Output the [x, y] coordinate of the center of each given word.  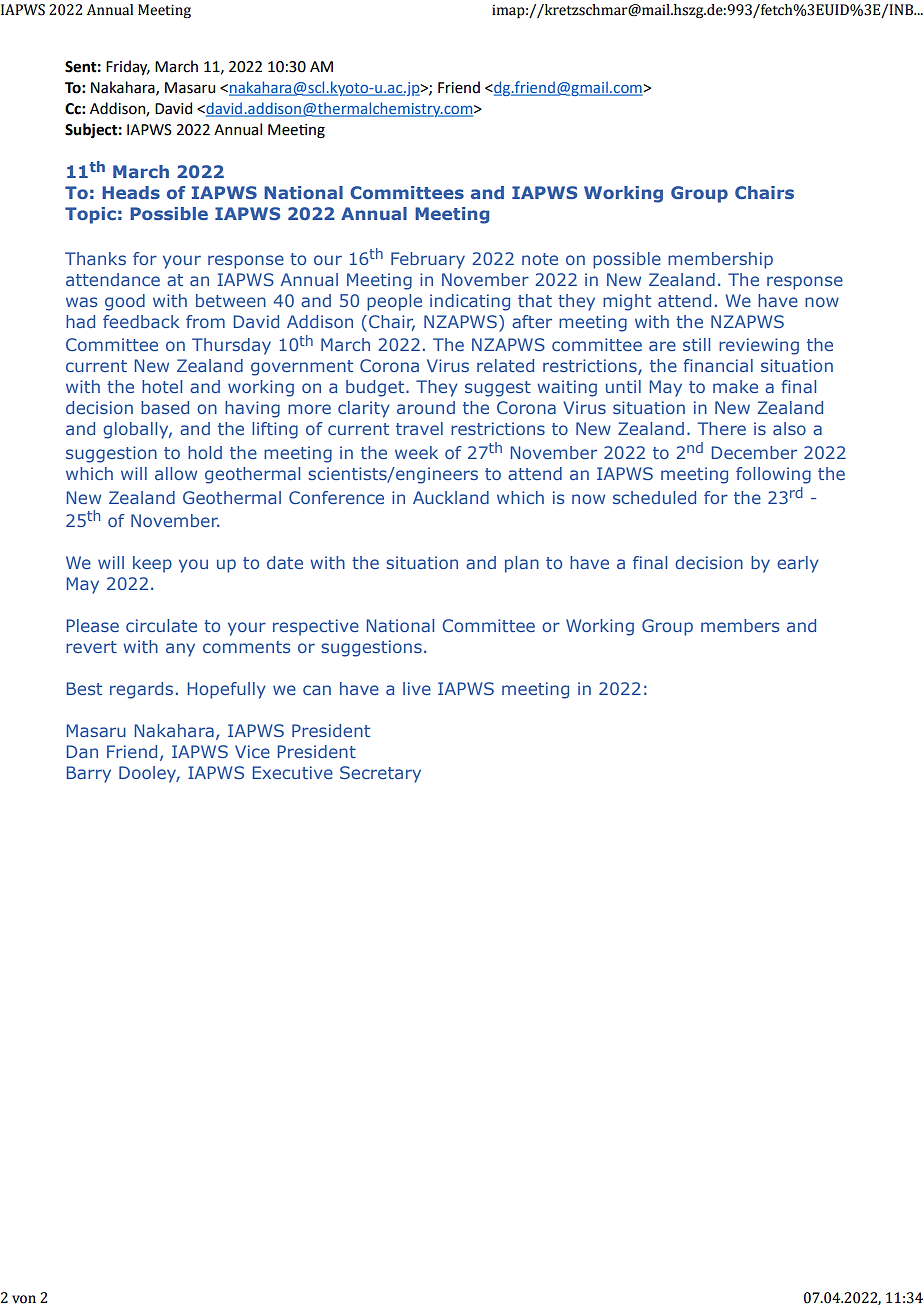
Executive [293, 772]
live [417, 688]
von [24, 1299]
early [798, 564]
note [540, 259]
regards [141, 690]
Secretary [380, 774]
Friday [128, 67]
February [428, 260]
